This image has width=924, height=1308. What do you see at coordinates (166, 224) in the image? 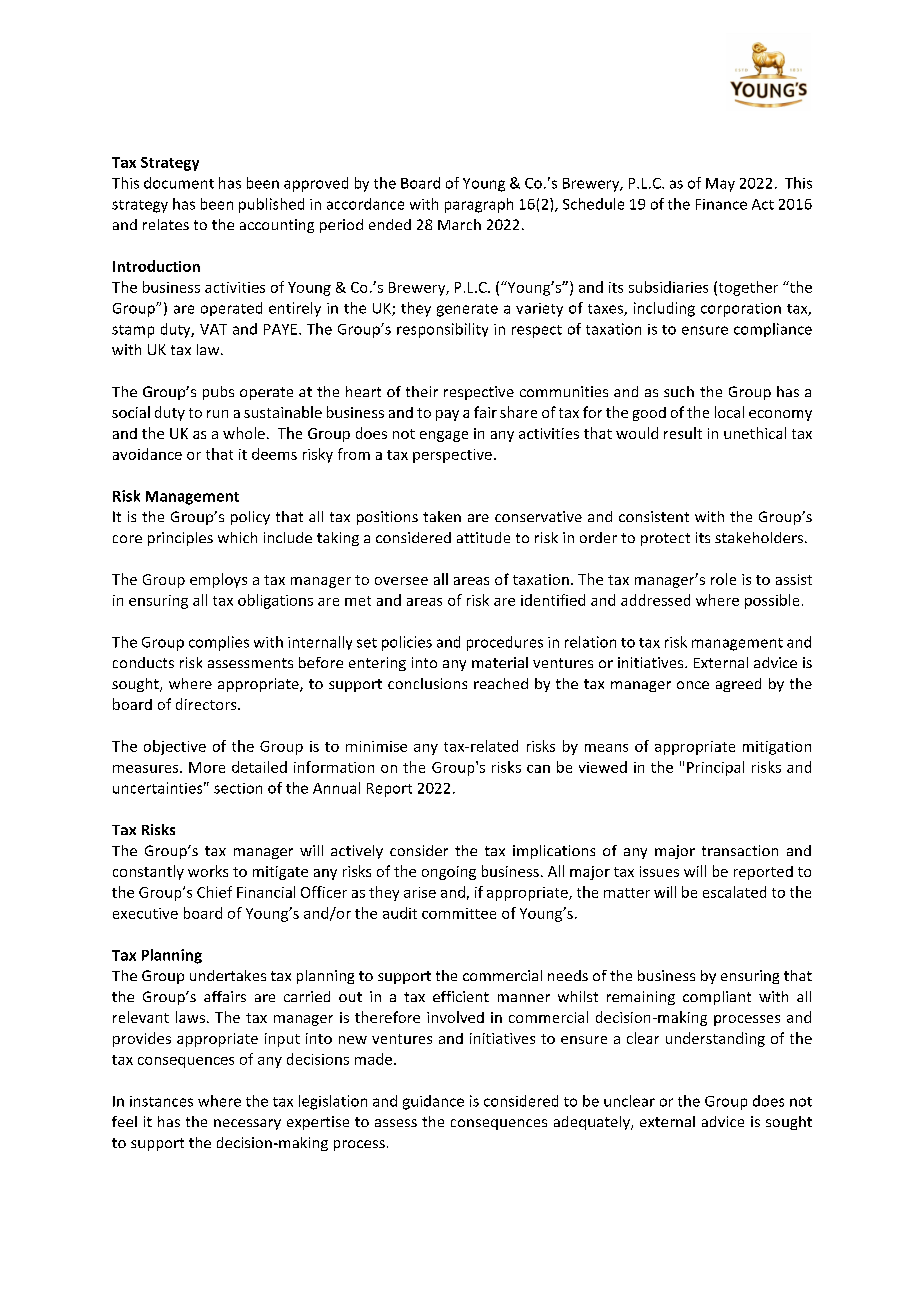
I see `relates` at bounding box center [166, 224].
